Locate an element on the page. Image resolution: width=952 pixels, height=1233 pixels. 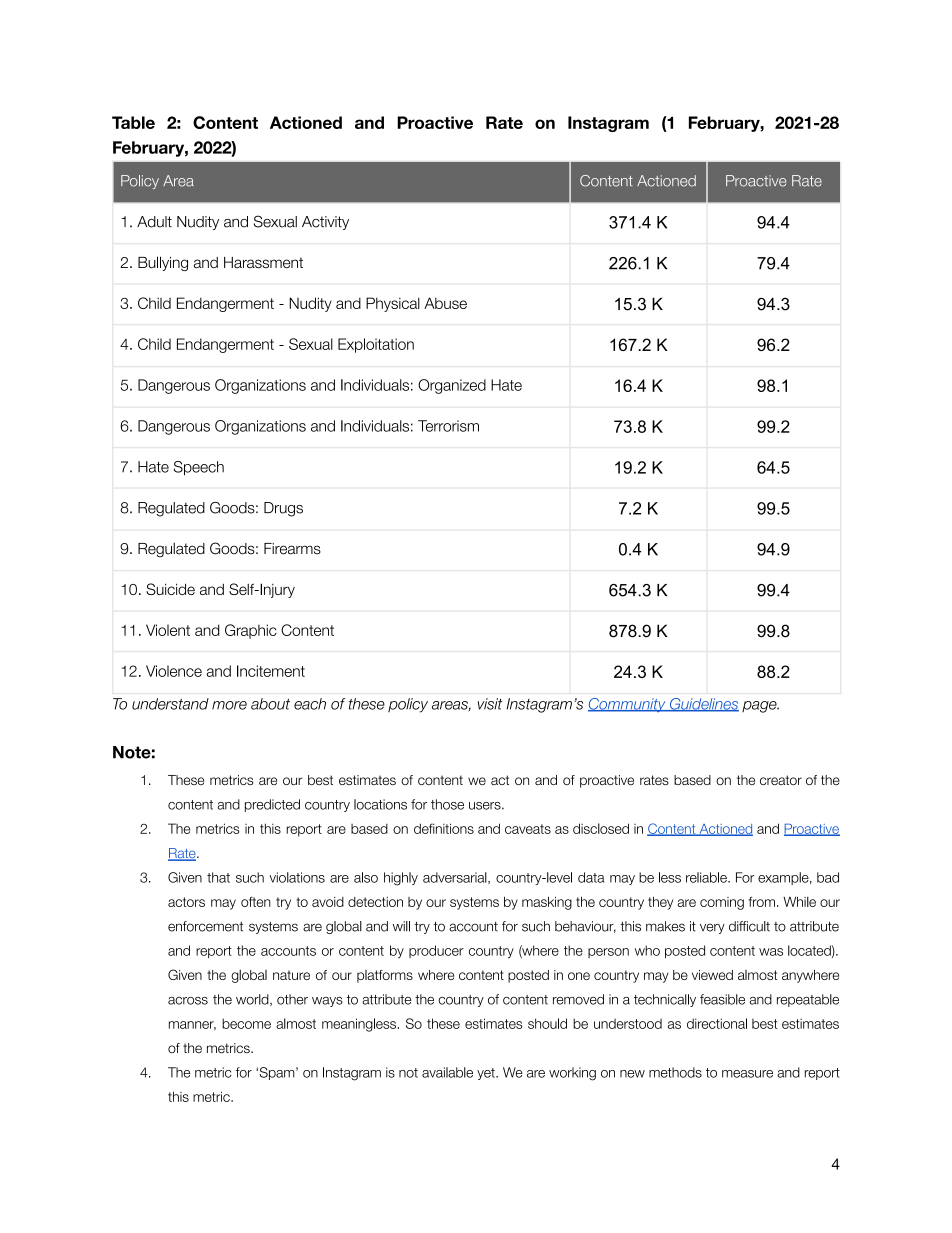
users is located at coordinates (486, 806).
